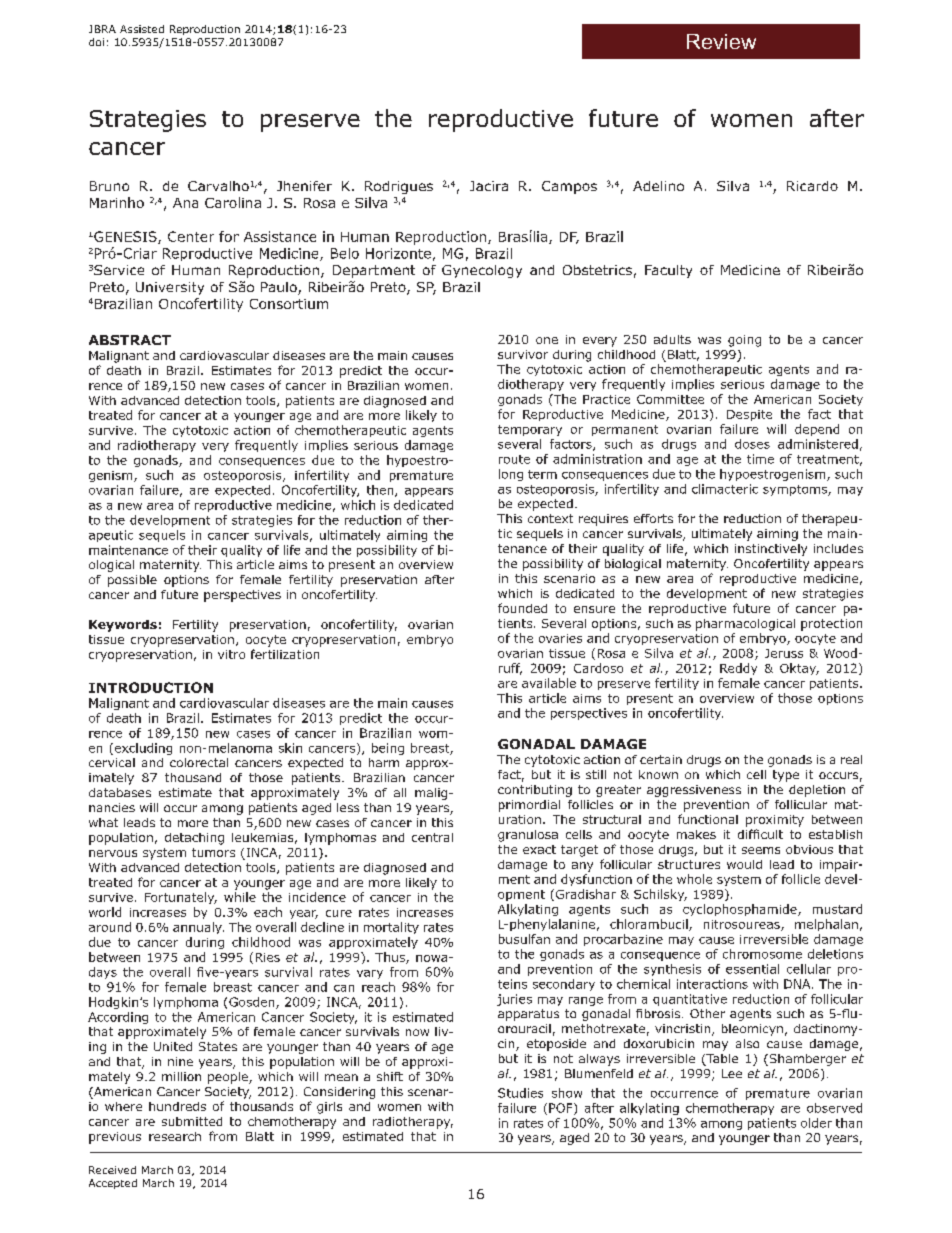 The width and height of the screenshot is (952, 1233). What do you see at coordinates (530, 430) in the screenshot?
I see `temporary` at bounding box center [530, 430].
